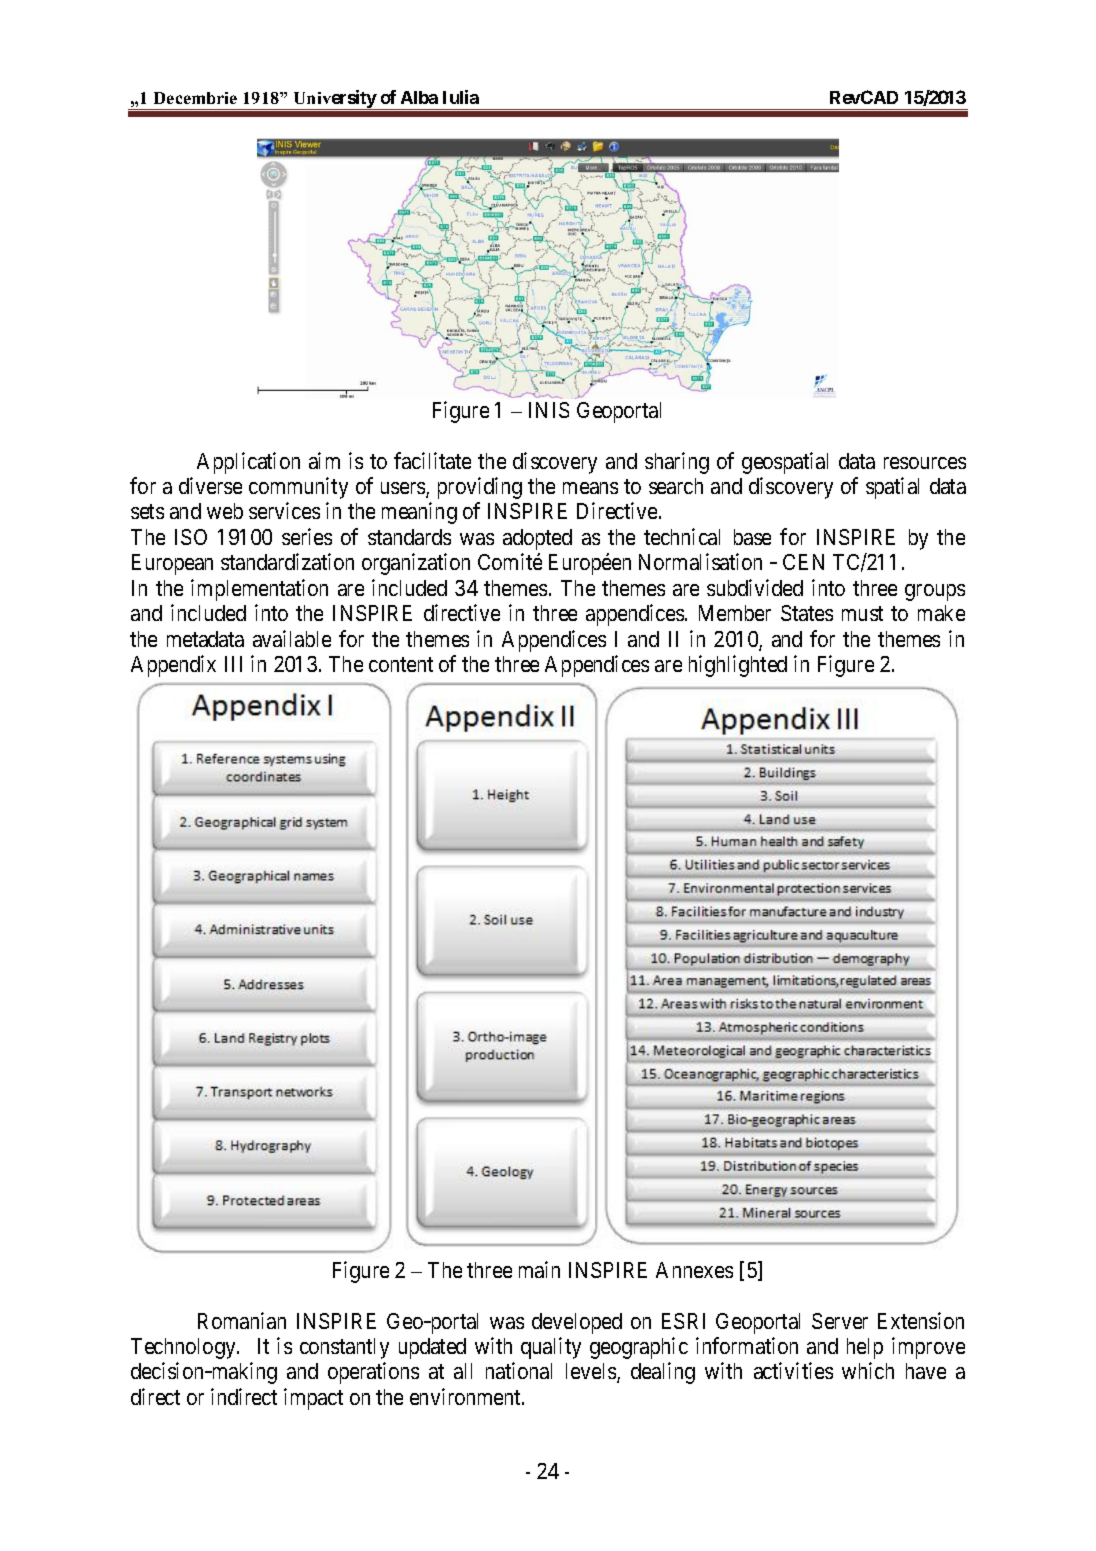 This screenshot has height=1551, width=1096. Describe the element at coordinates (401, 664) in the screenshot. I see `content` at that location.
